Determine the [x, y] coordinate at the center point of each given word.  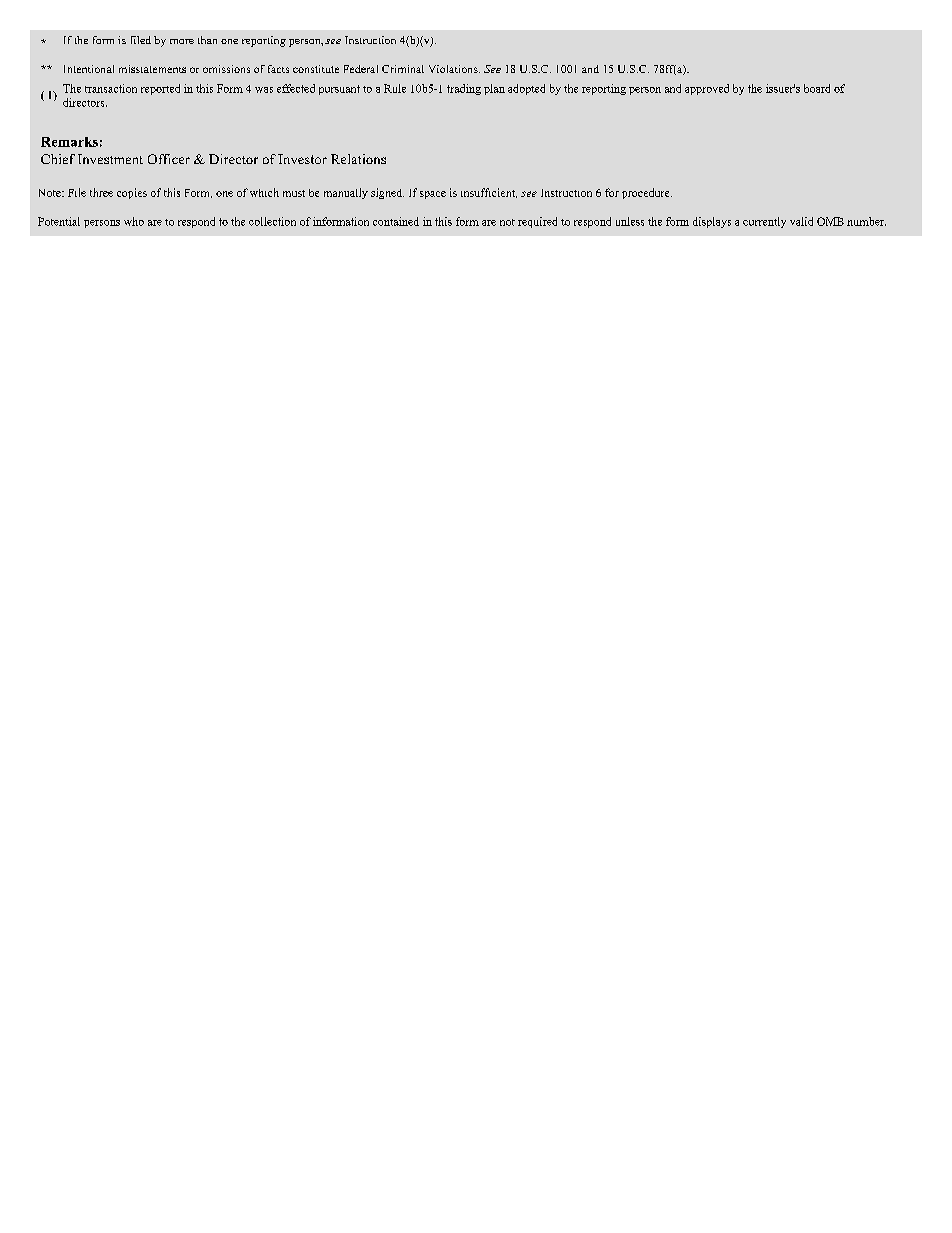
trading [464, 89]
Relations [358, 159]
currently [764, 222]
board [817, 88]
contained [396, 221]
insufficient [489, 193]
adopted [526, 89]
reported [160, 89]
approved [707, 89]
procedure [647, 193]
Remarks [69, 142]
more [182, 41]
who [134, 221]
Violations [454, 69]
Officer [169, 159]
